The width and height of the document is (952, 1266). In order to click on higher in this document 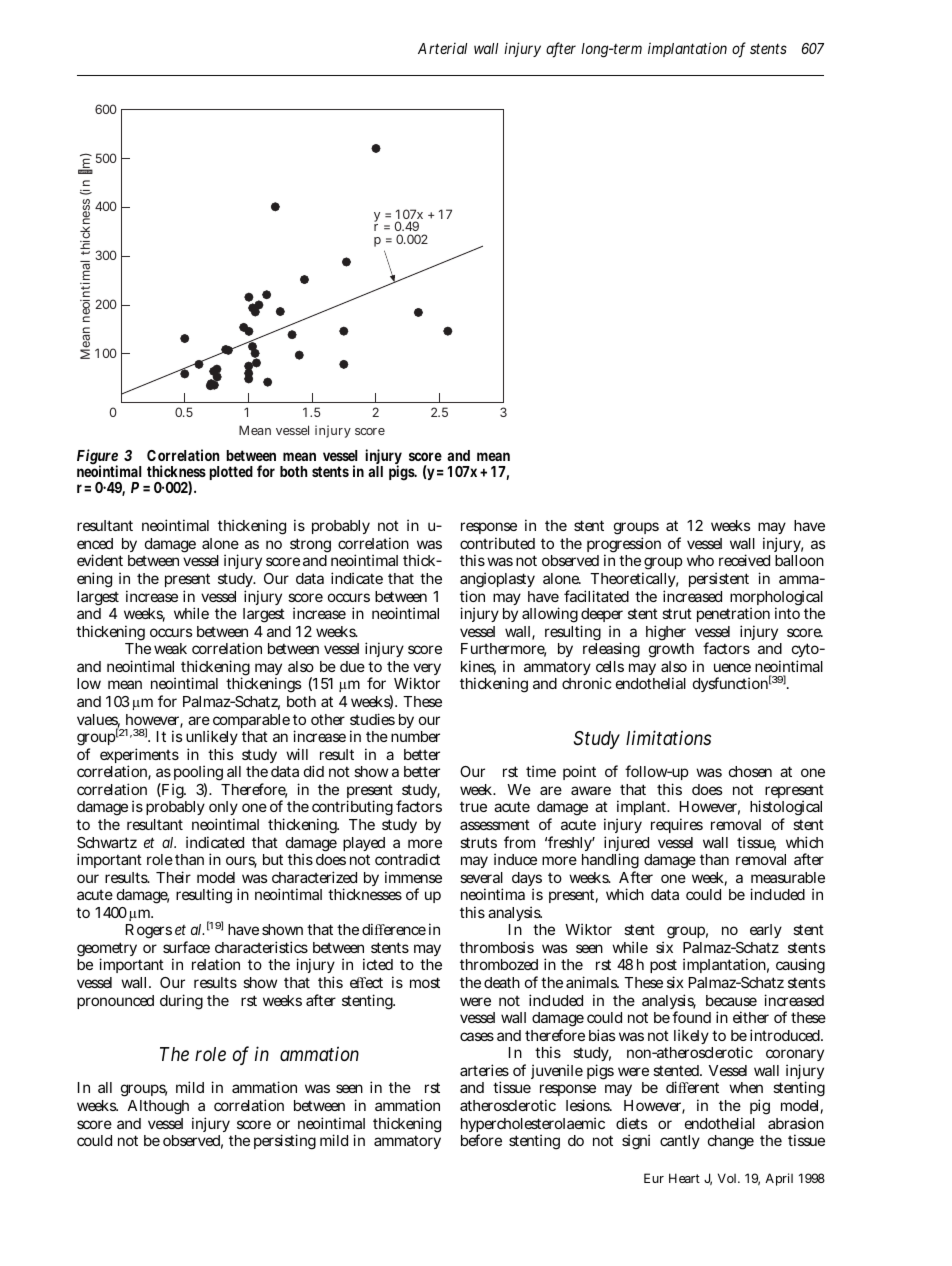, I will do `click(667, 634)`.
